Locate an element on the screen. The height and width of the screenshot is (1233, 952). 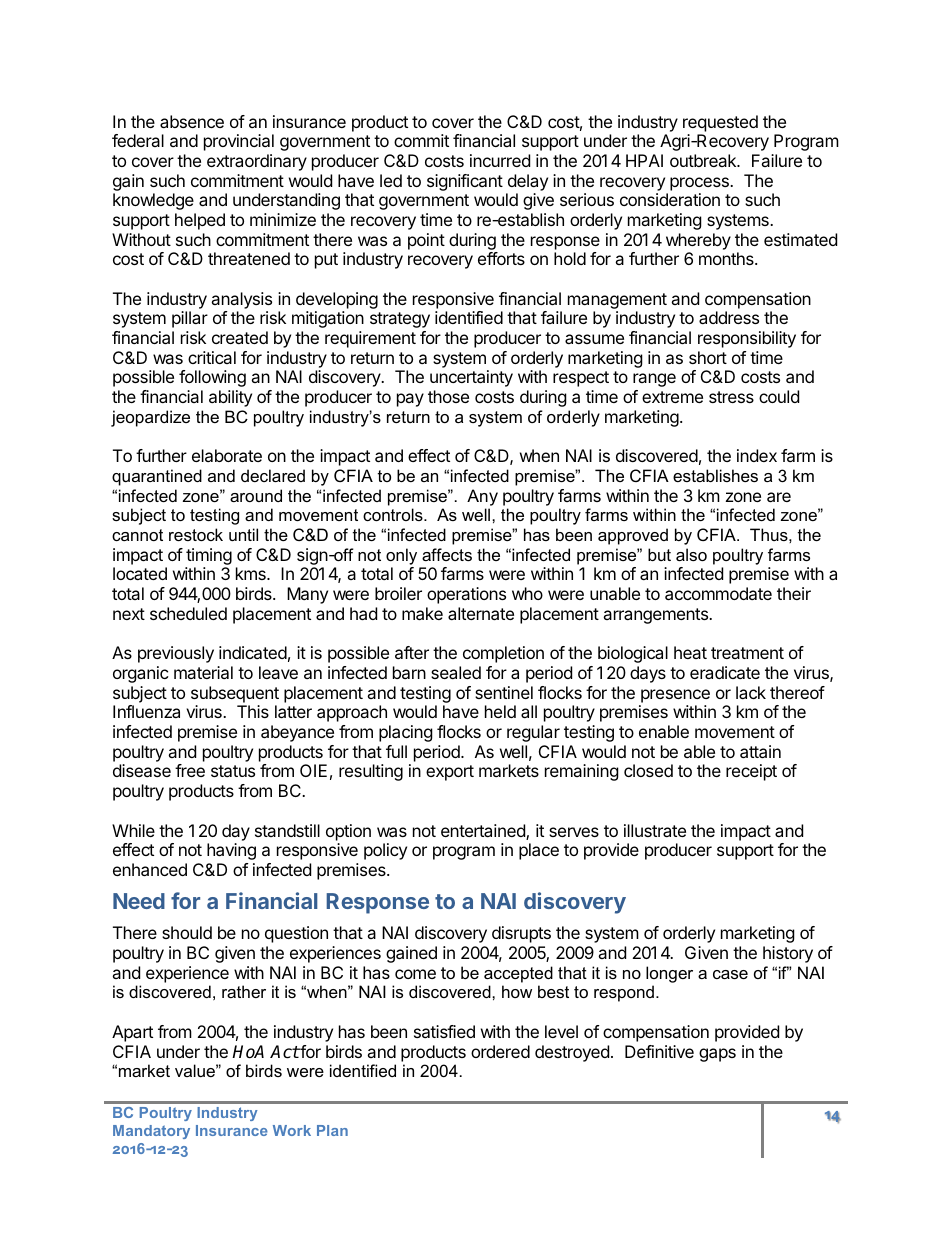
scheduled is located at coordinates (188, 613).
